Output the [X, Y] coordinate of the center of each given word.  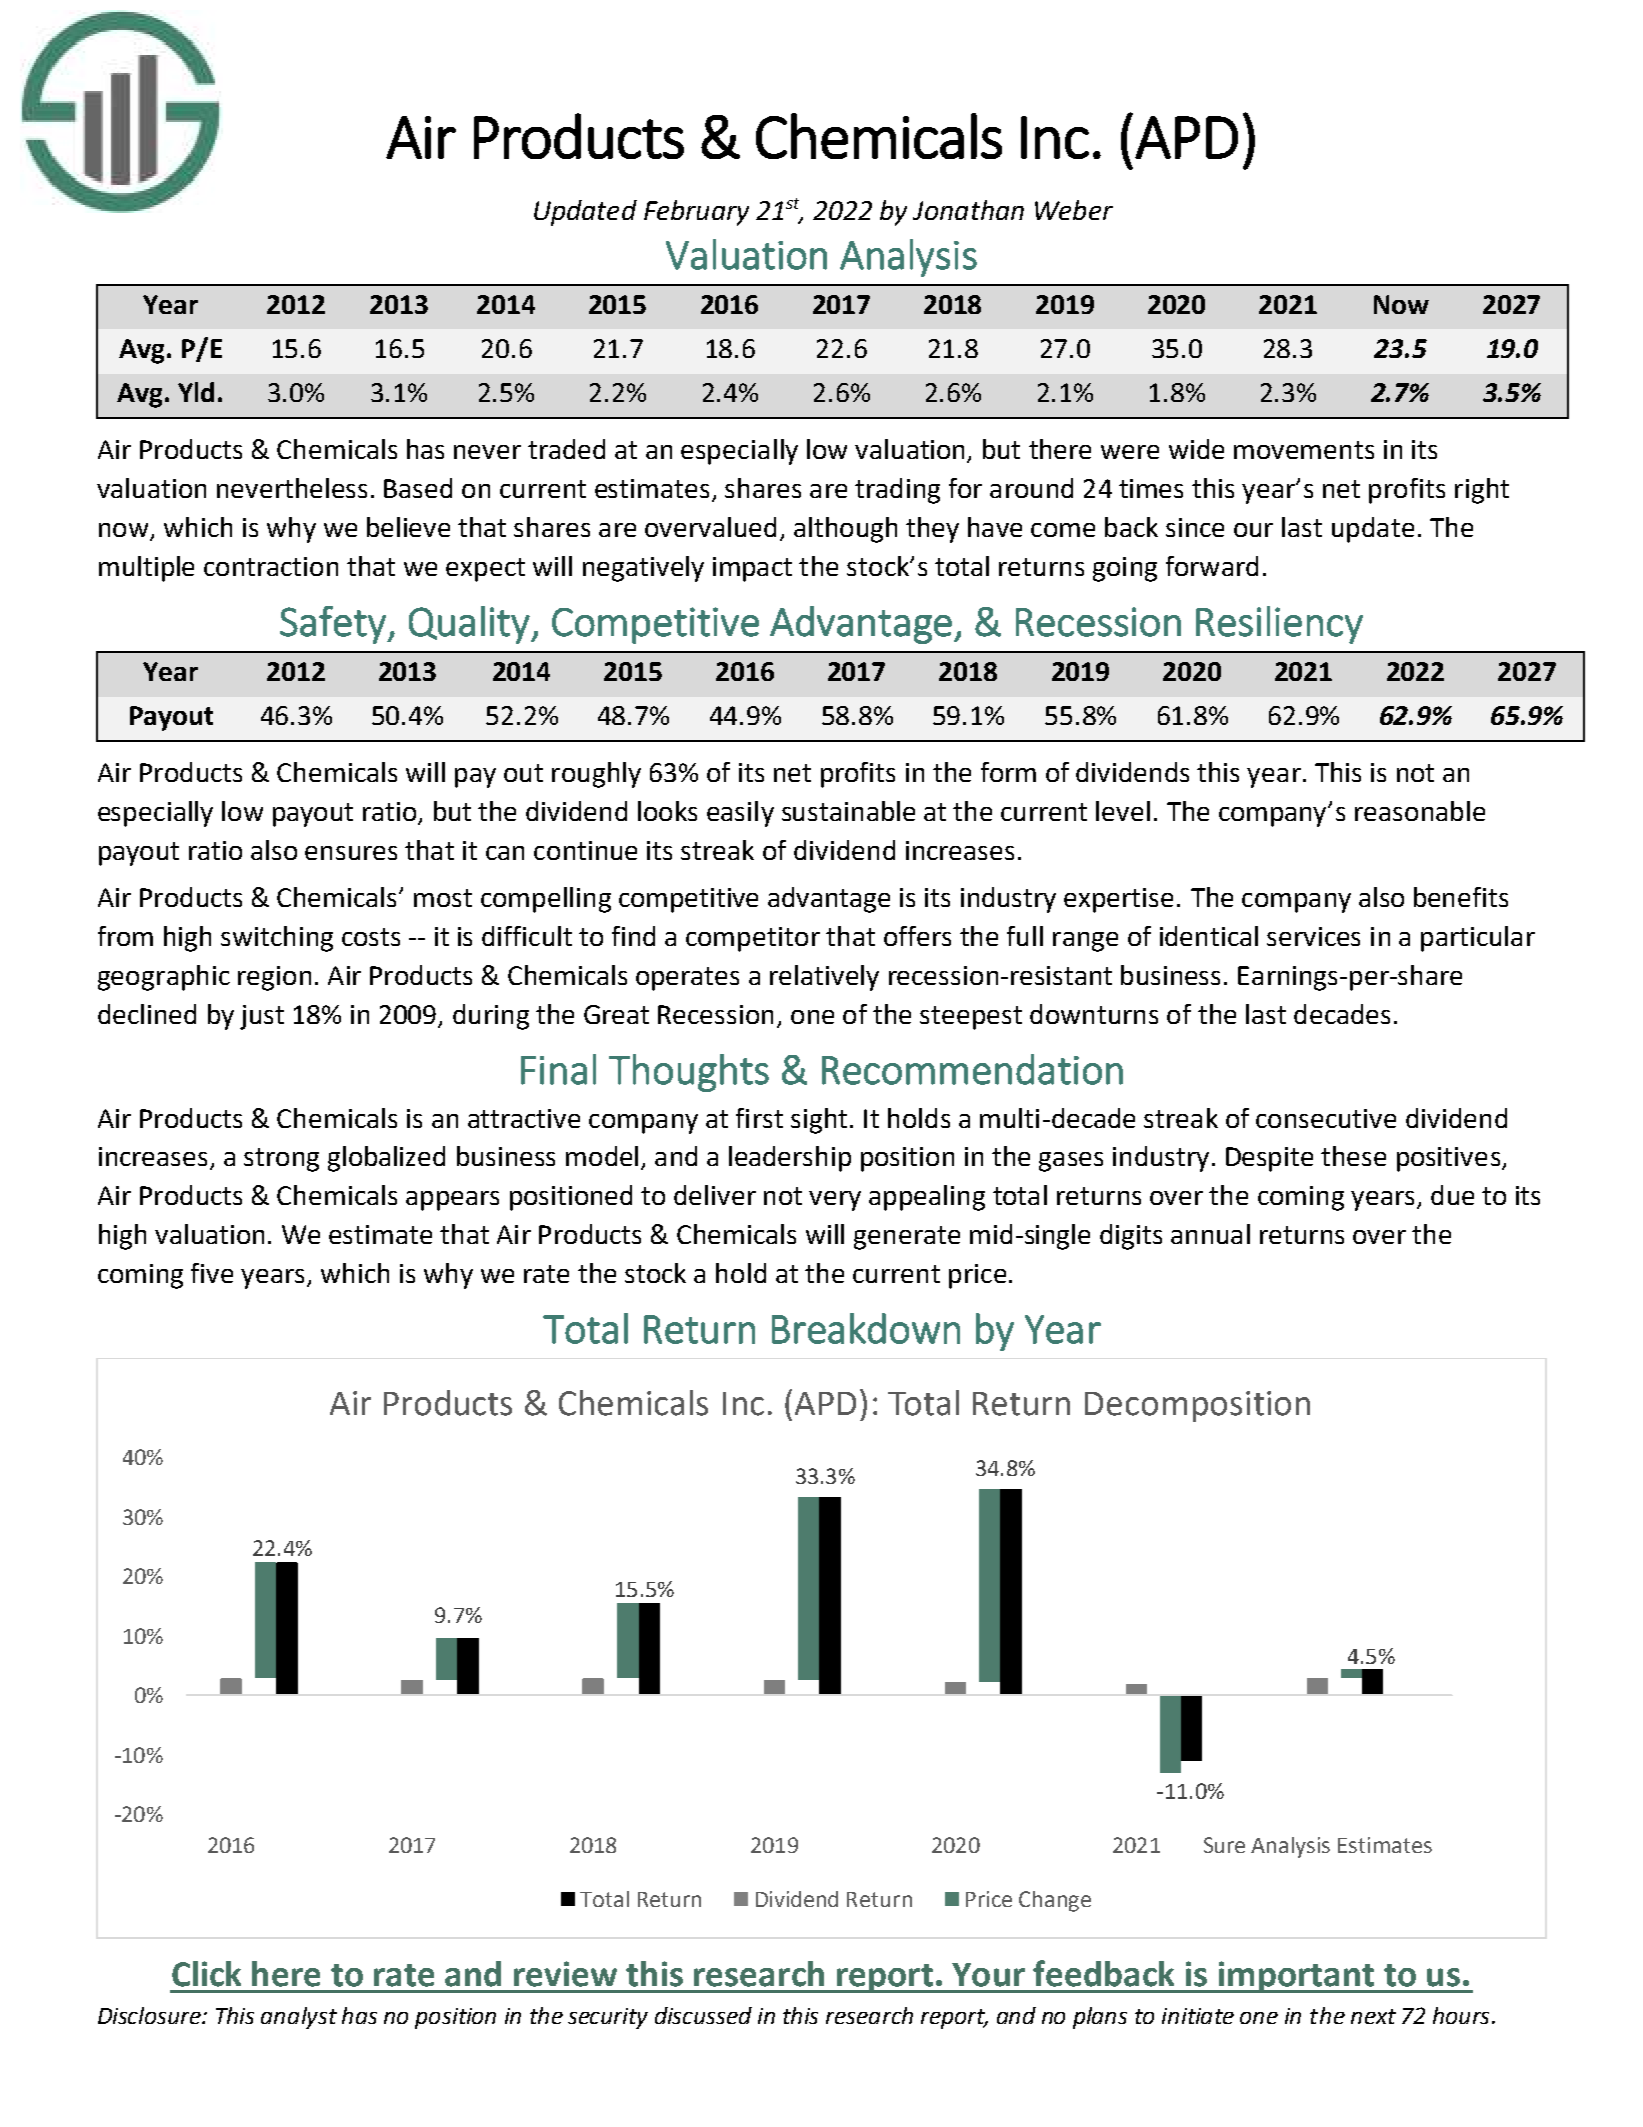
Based [418, 488]
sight [819, 1121]
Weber [1074, 210]
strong [281, 1160]
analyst [299, 2018]
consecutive [1326, 1118]
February [696, 213]
